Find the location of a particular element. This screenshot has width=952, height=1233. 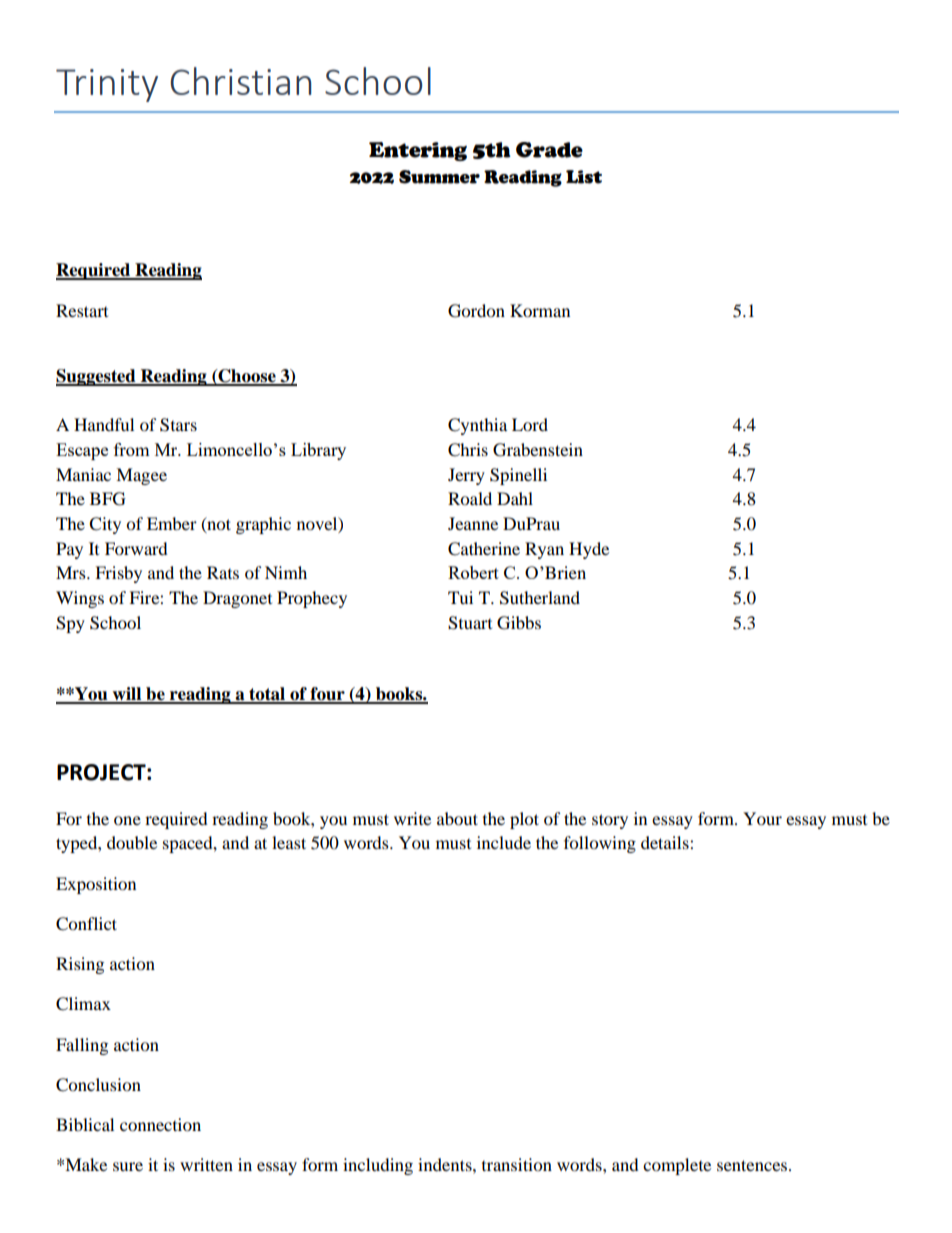

Jerry is located at coordinates (466, 476).
